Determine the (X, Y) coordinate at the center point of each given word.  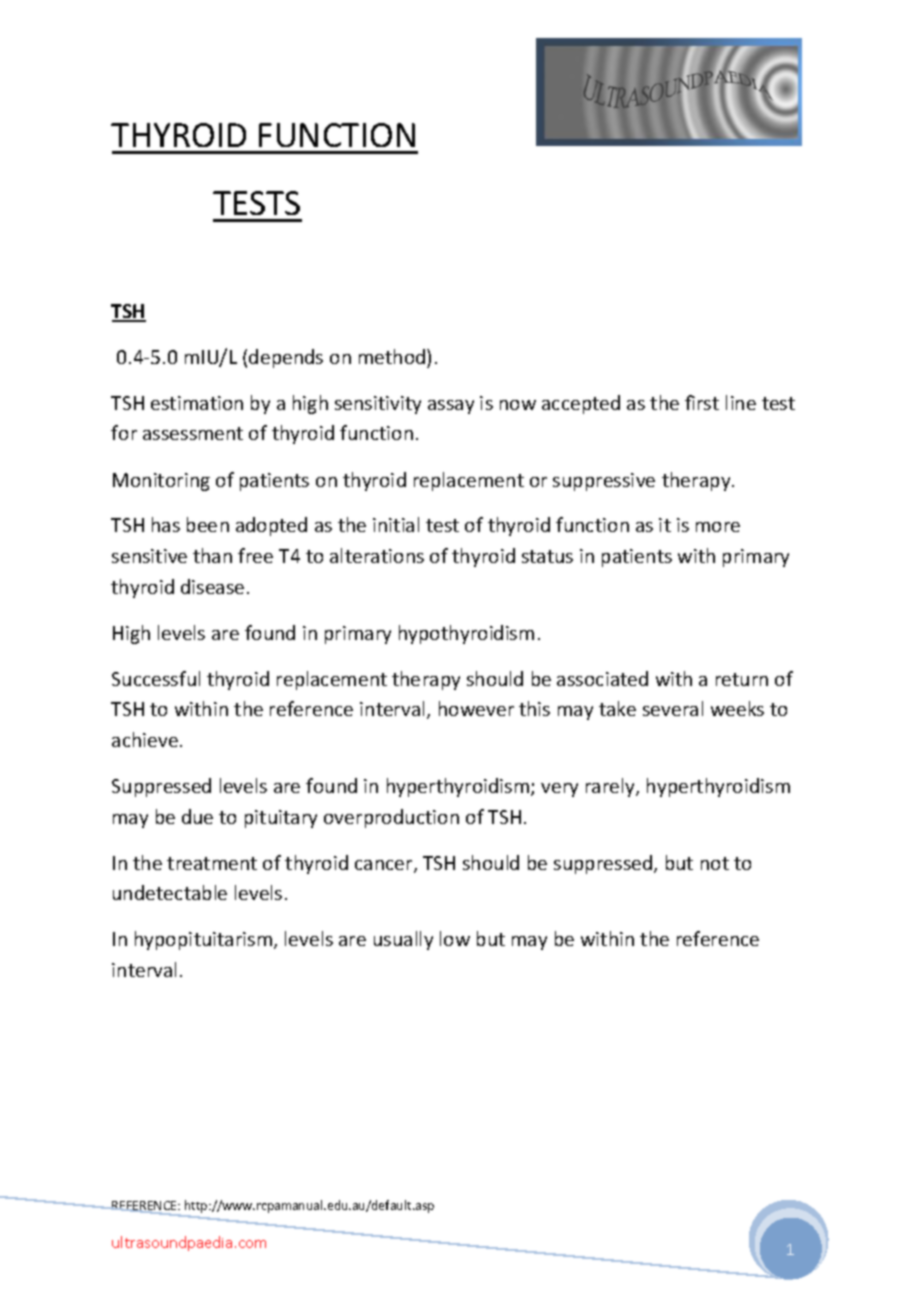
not (715, 863)
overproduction (391, 818)
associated (602, 678)
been (208, 524)
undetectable (170, 892)
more (718, 527)
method (393, 356)
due (197, 816)
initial (396, 524)
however (476, 708)
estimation (197, 403)
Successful (156, 678)
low (455, 938)
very (559, 790)
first (702, 402)
